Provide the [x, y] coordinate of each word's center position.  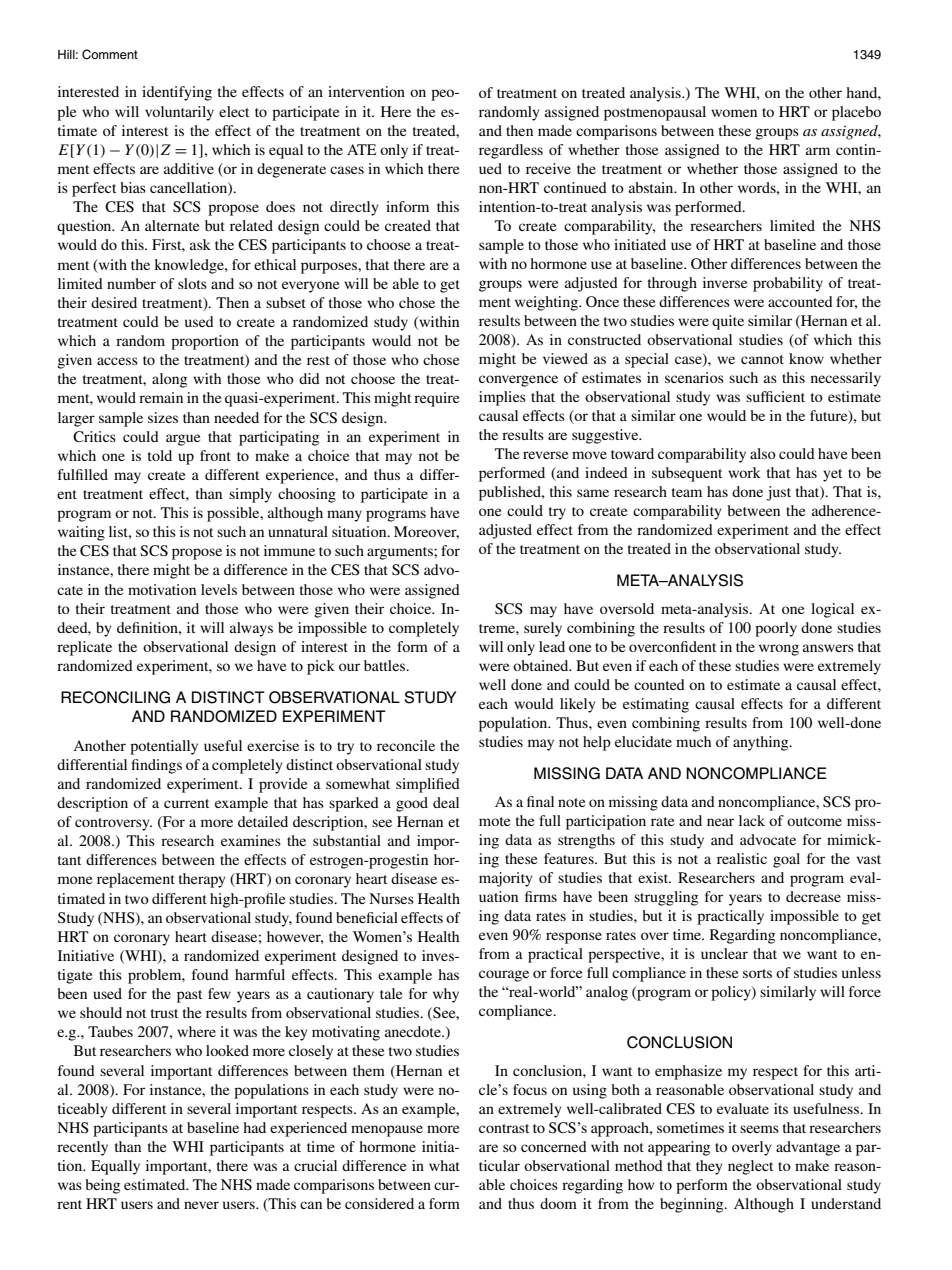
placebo [856, 113]
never [201, 1205]
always [251, 629]
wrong [779, 650]
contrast [504, 1128]
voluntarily [179, 113]
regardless [511, 151]
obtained [542, 665]
